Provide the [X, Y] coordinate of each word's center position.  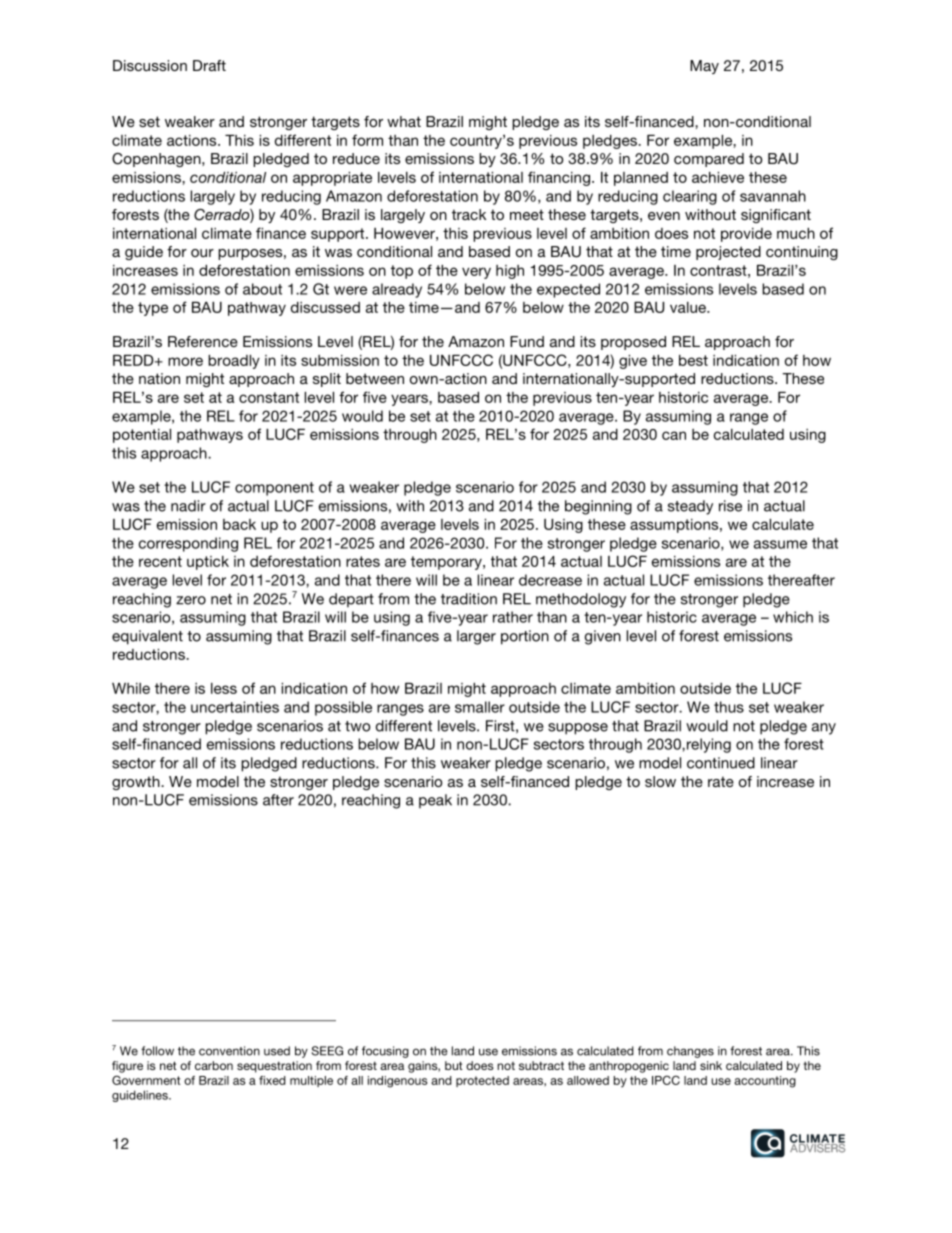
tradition [469, 599]
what [404, 121]
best [693, 360]
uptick [208, 563]
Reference [203, 341]
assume [780, 544]
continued [721, 763]
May [704, 67]
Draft [209, 65]
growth [137, 783]
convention [229, 1051]
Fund [527, 341]
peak [435, 801]
